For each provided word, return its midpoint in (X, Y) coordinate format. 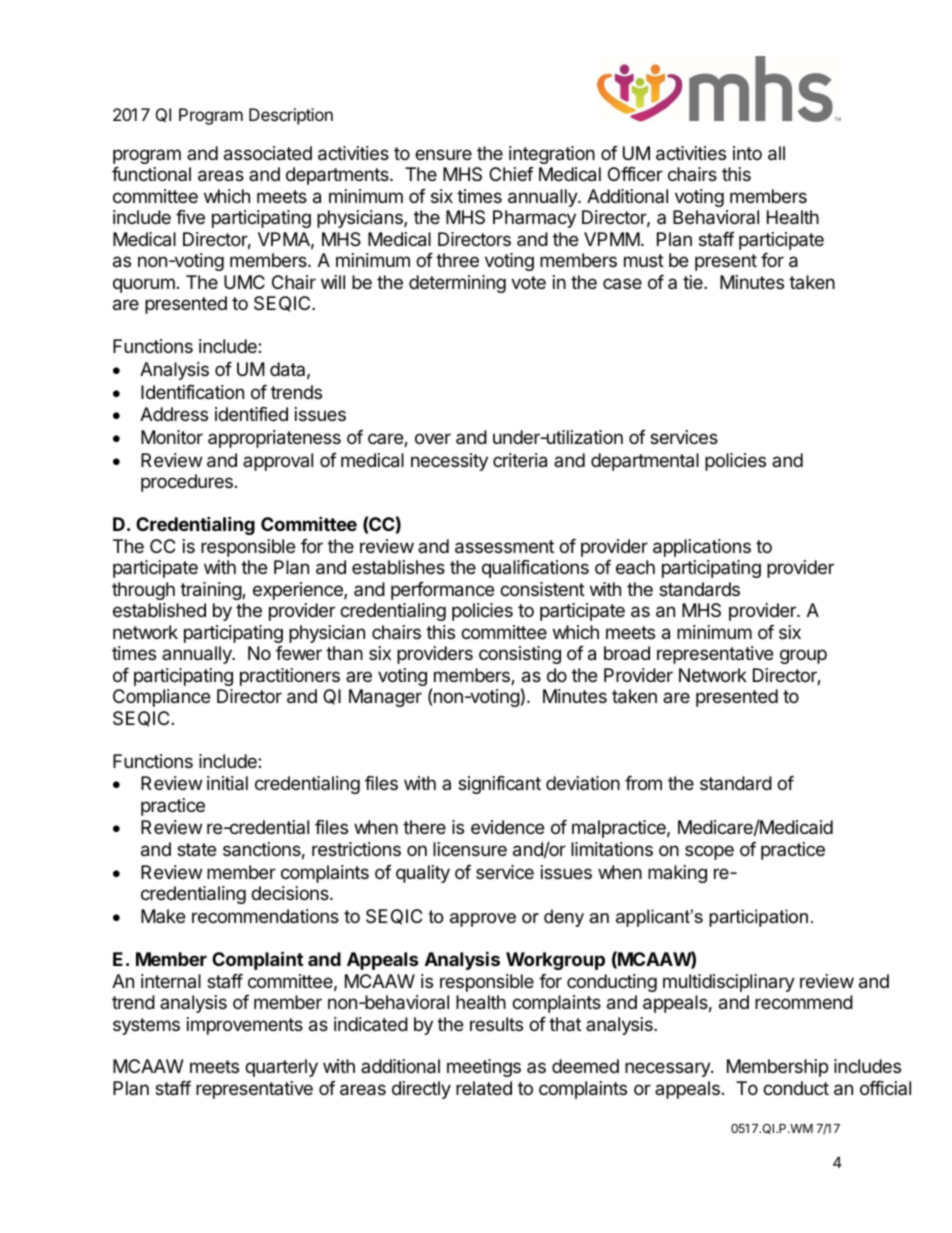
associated (268, 153)
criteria (520, 460)
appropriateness (274, 439)
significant (499, 785)
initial (227, 783)
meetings (484, 1068)
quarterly (281, 1068)
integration (552, 155)
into (747, 153)
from (643, 783)
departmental (645, 462)
